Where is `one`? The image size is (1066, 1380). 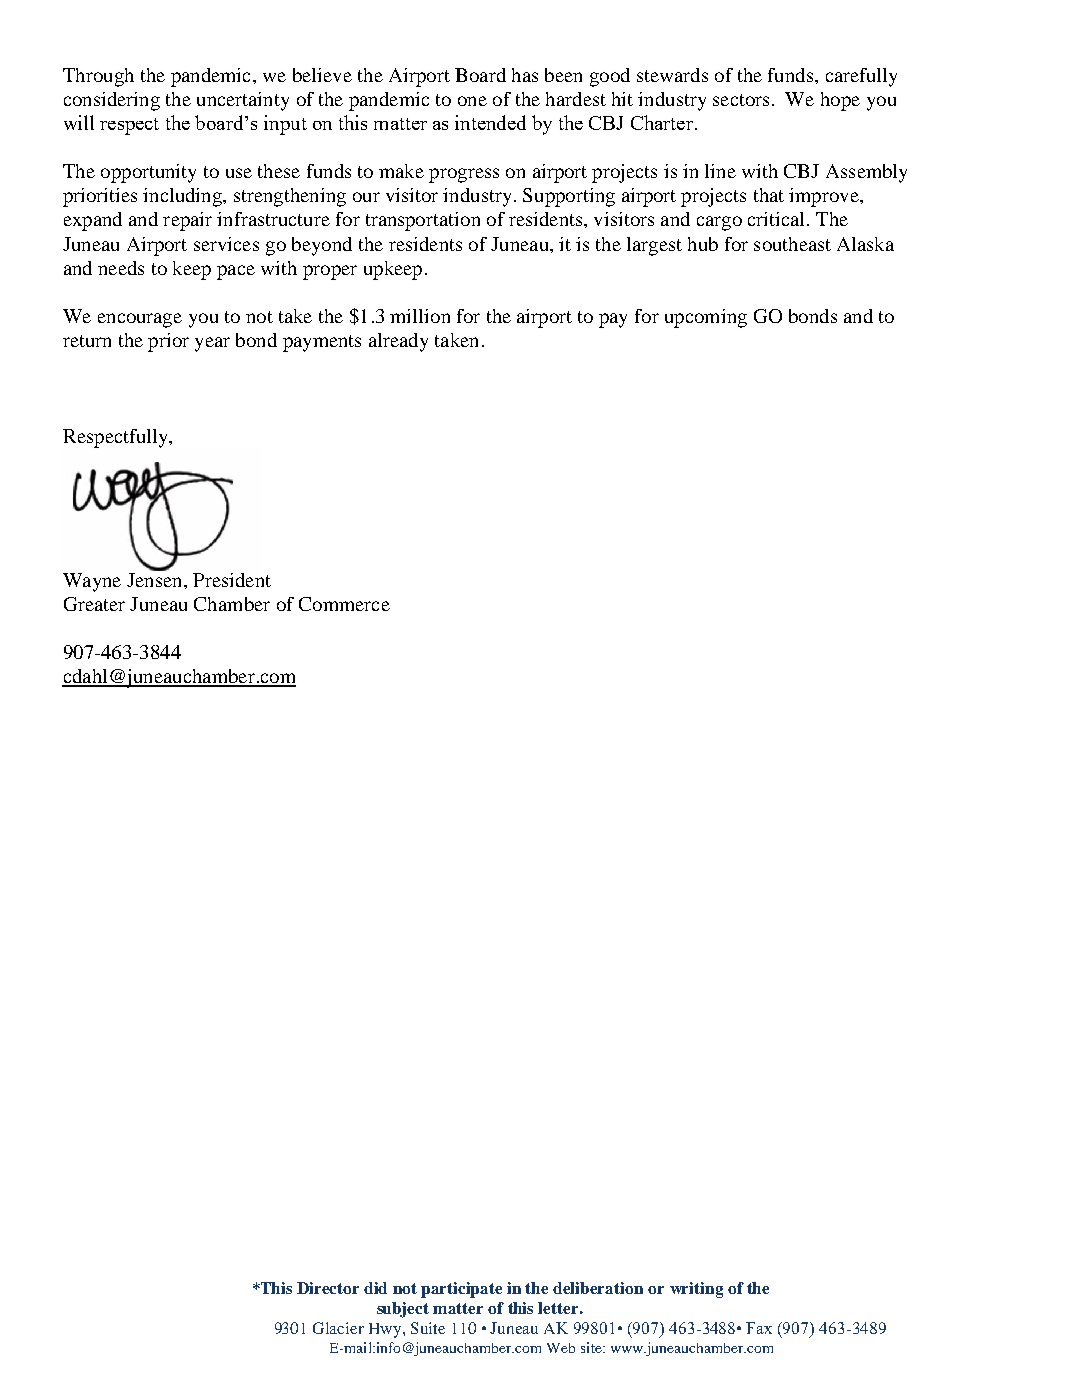
one is located at coordinates (472, 101).
